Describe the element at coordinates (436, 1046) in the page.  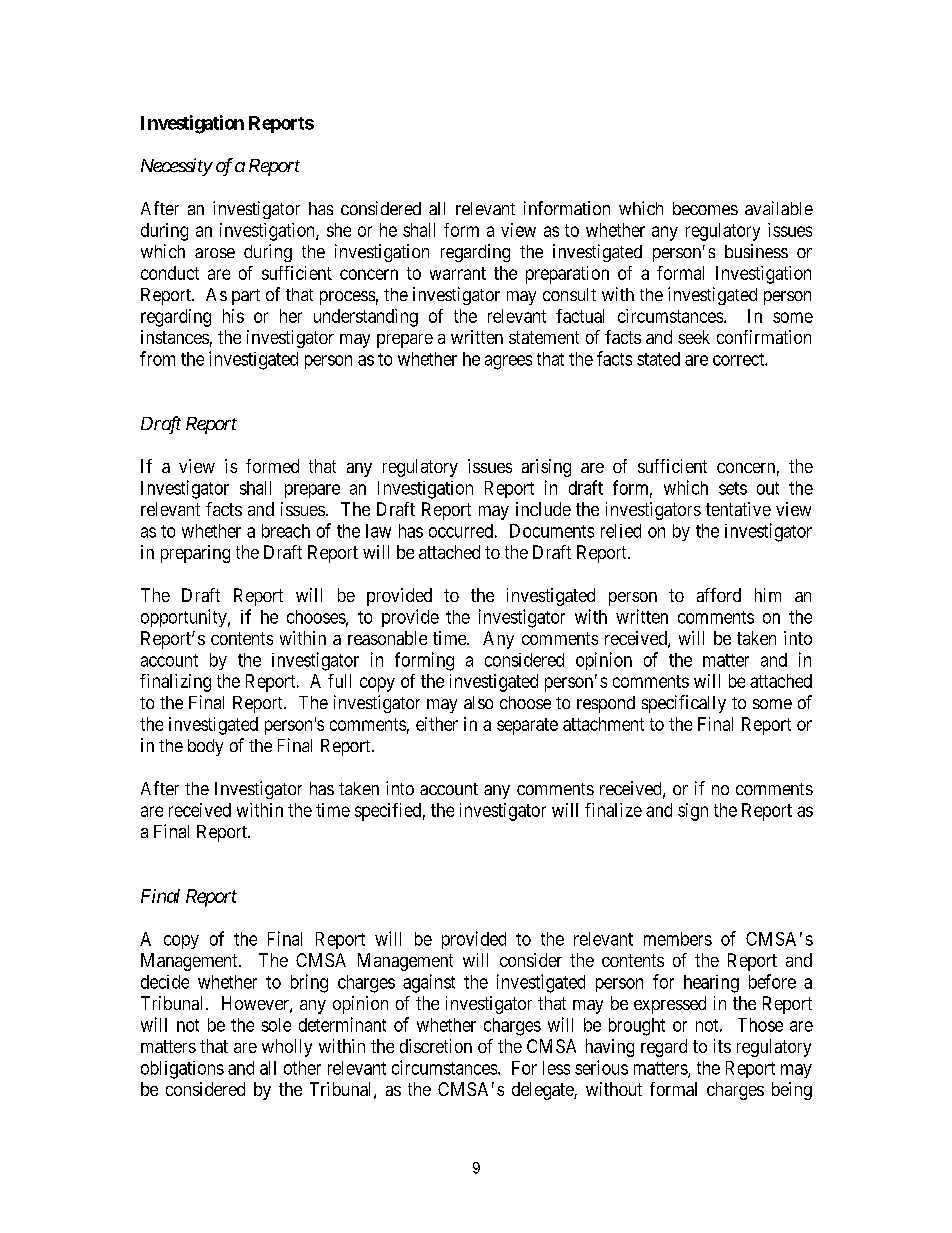
I see `discretion` at that location.
